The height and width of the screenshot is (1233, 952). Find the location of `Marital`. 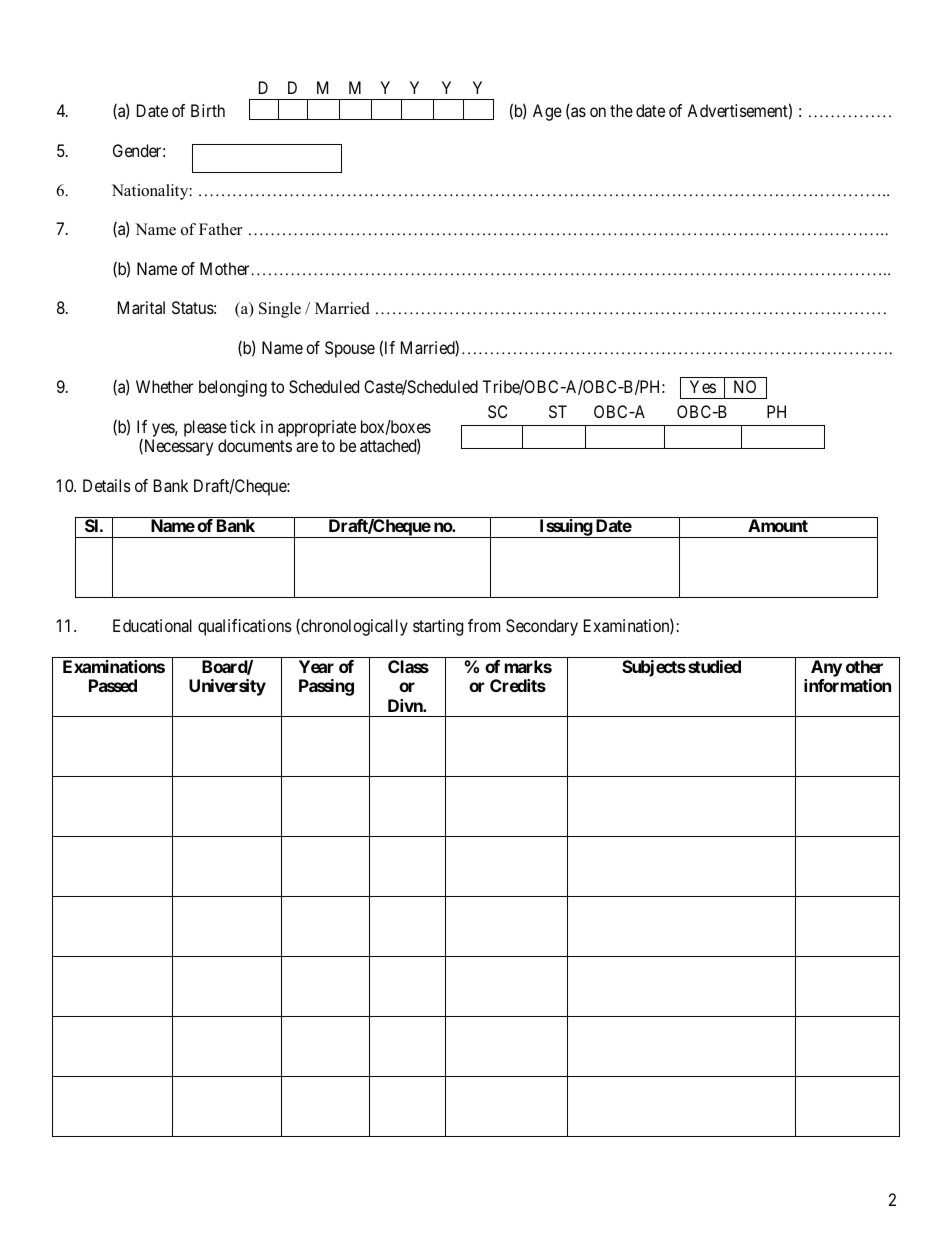

Marital is located at coordinates (141, 307).
